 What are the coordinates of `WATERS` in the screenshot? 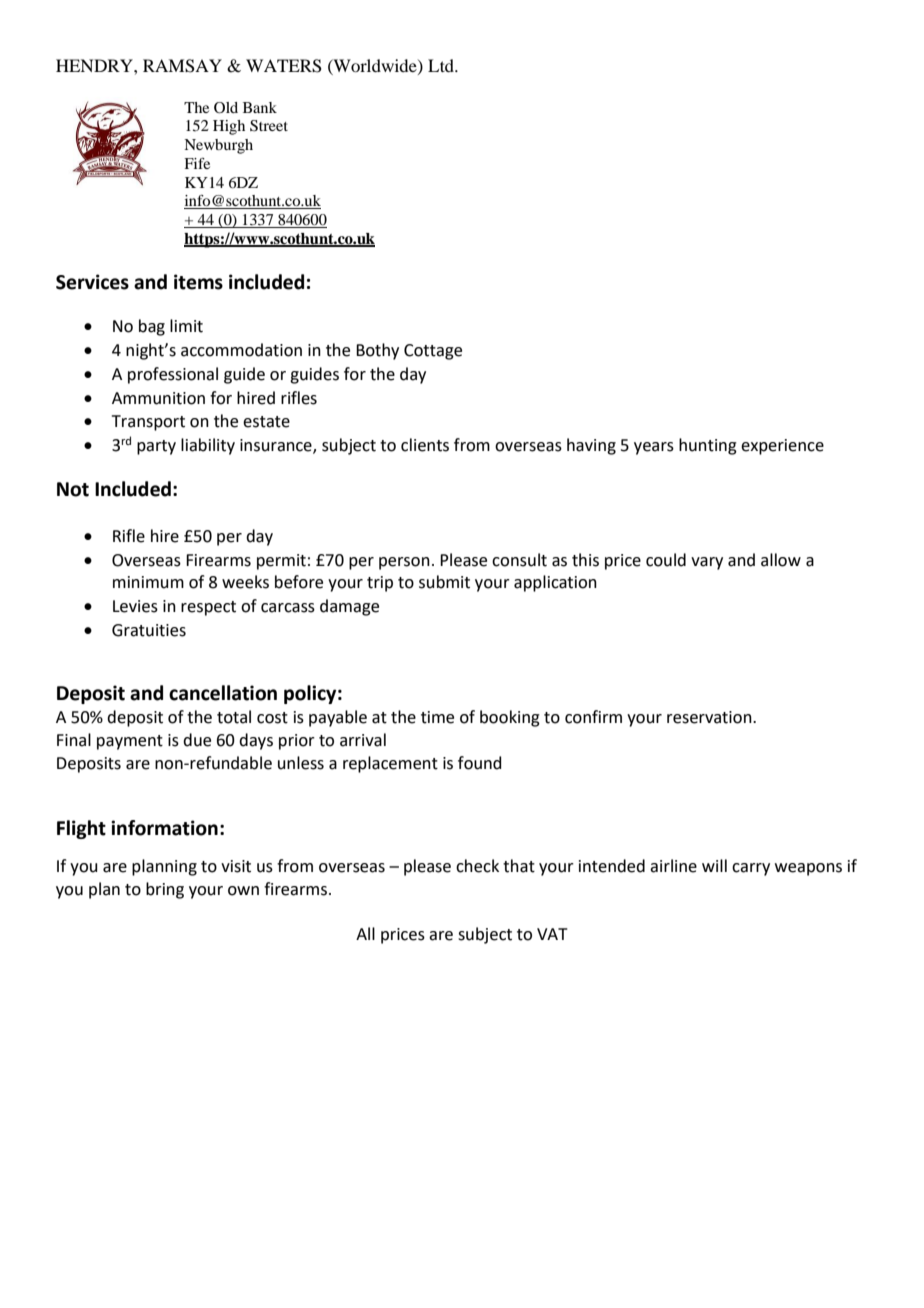 It's located at (284, 66).
